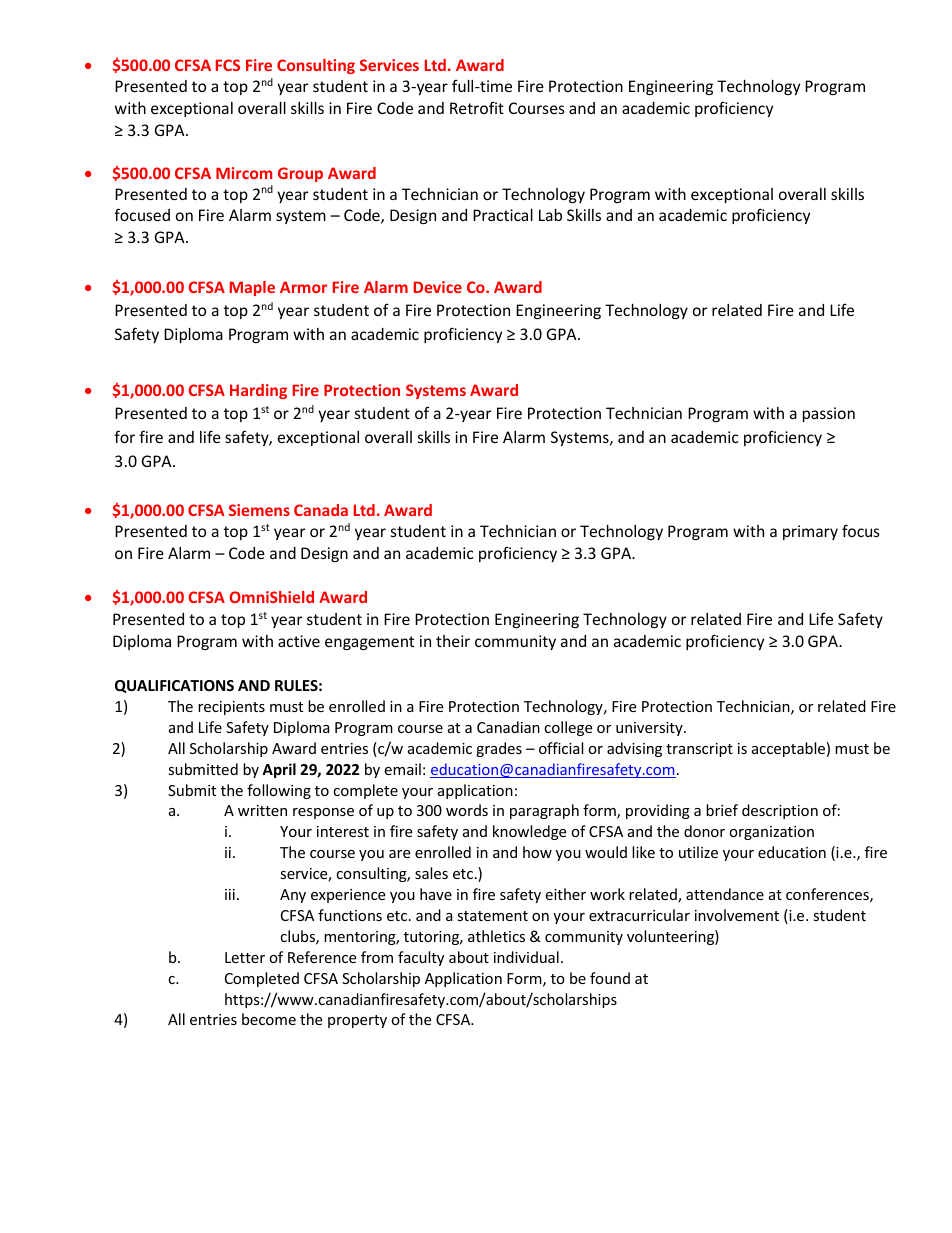  Describe the element at coordinates (228, 65) in the page. I see `FCS` at that location.
